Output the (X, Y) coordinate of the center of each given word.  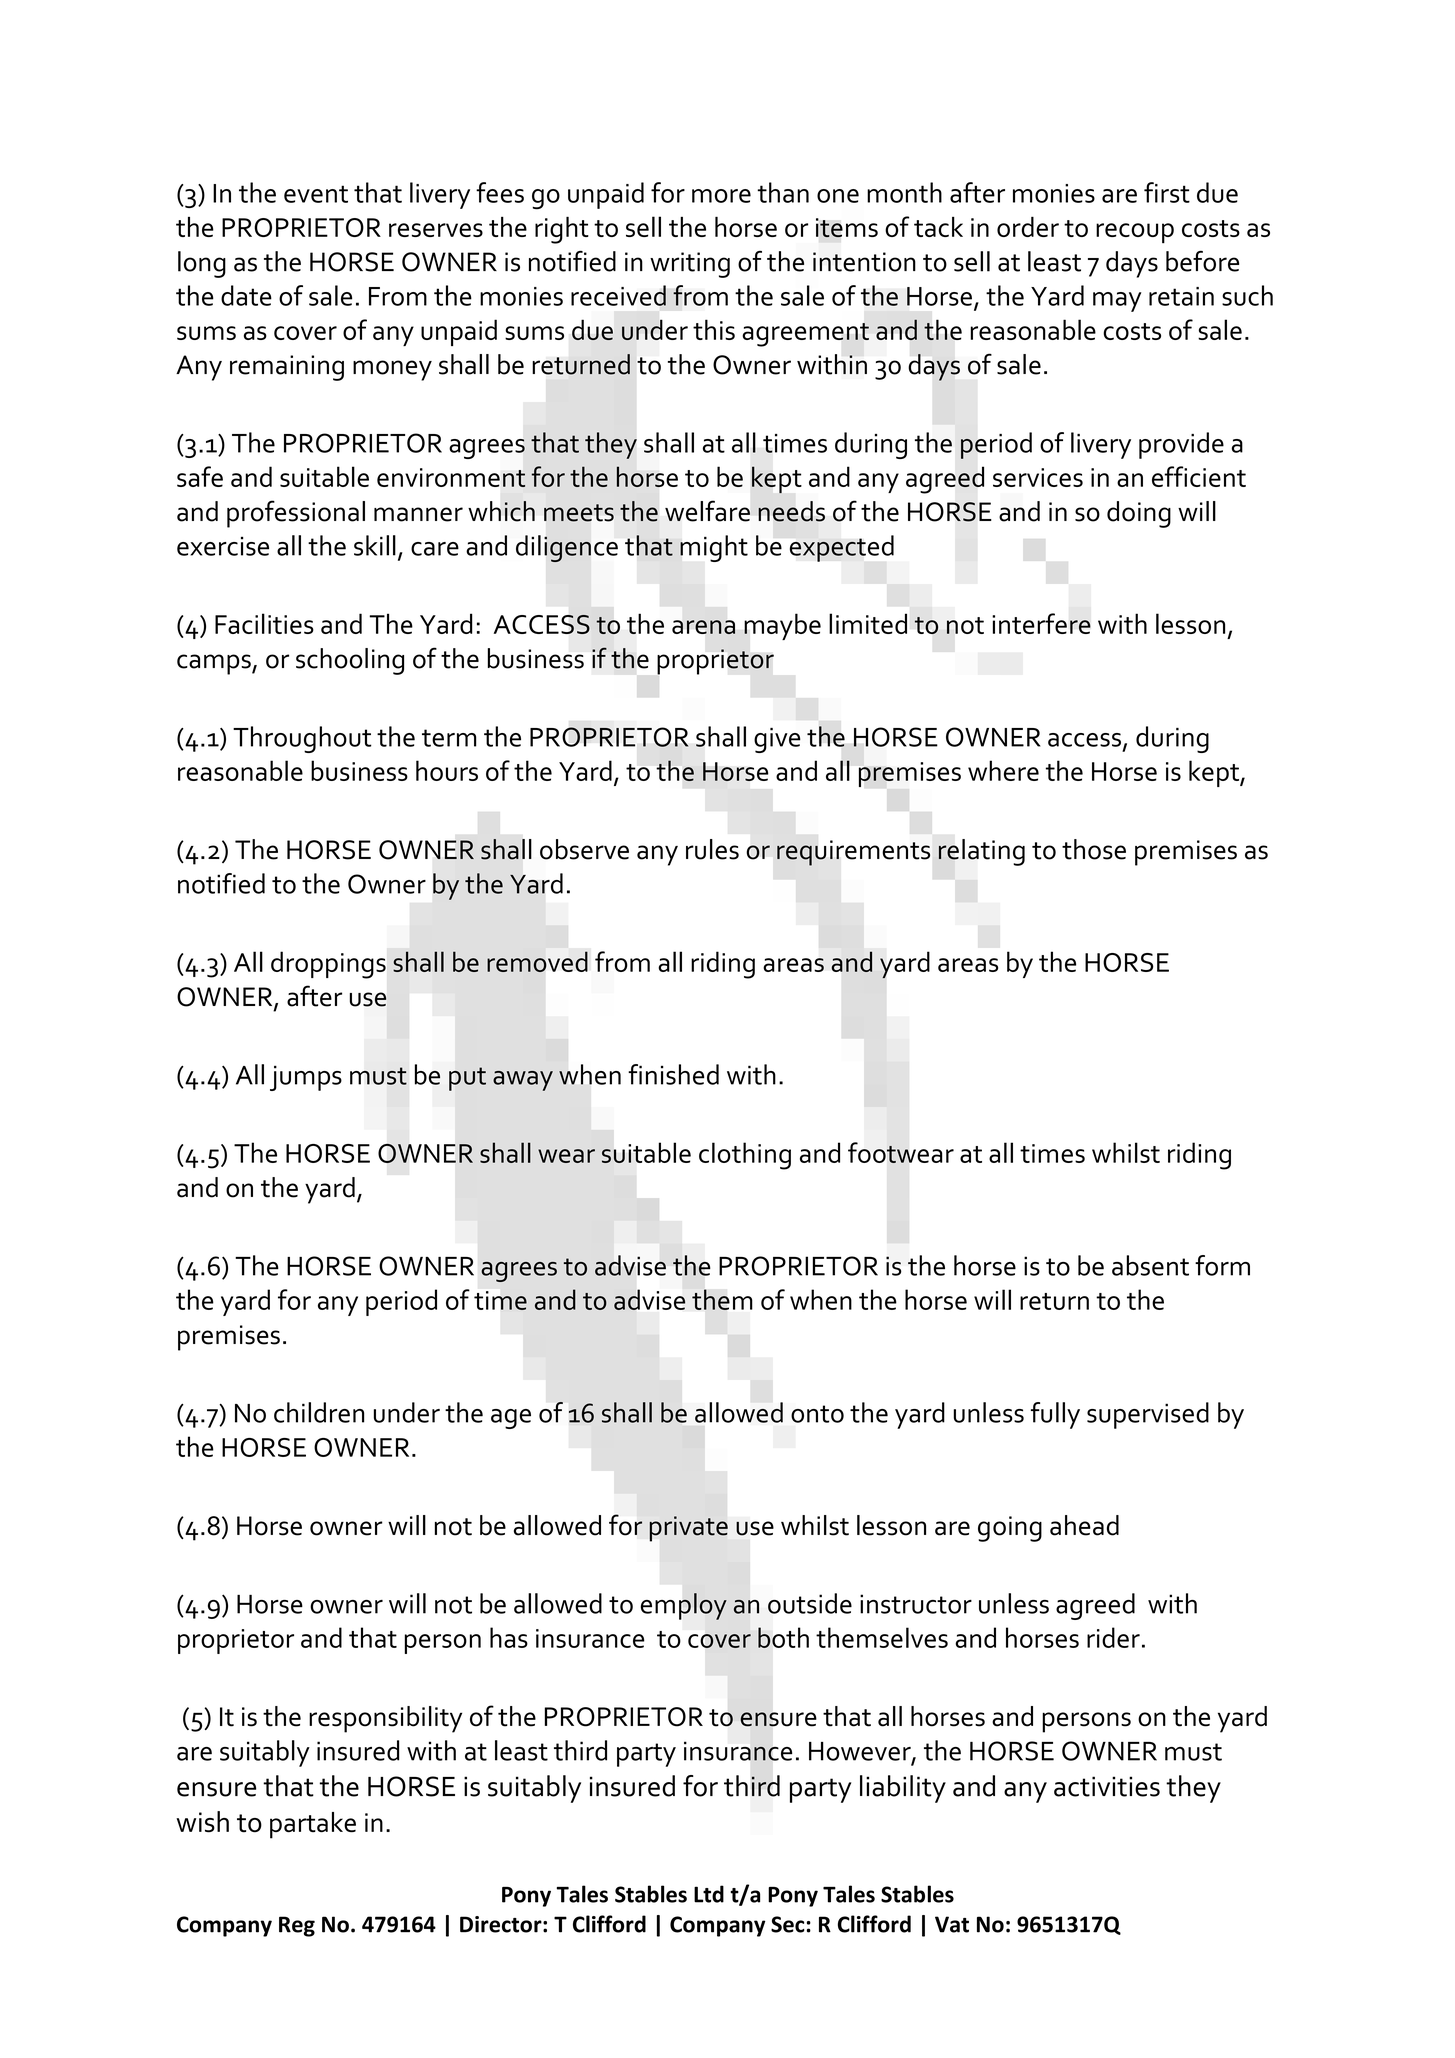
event (316, 194)
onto (817, 1414)
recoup (1135, 233)
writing (690, 265)
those (1094, 849)
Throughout (302, 739)
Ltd (709, 1894)
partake (313, 1825)
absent (1150, 1265)
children (319, 1412)
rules (712, 849)
